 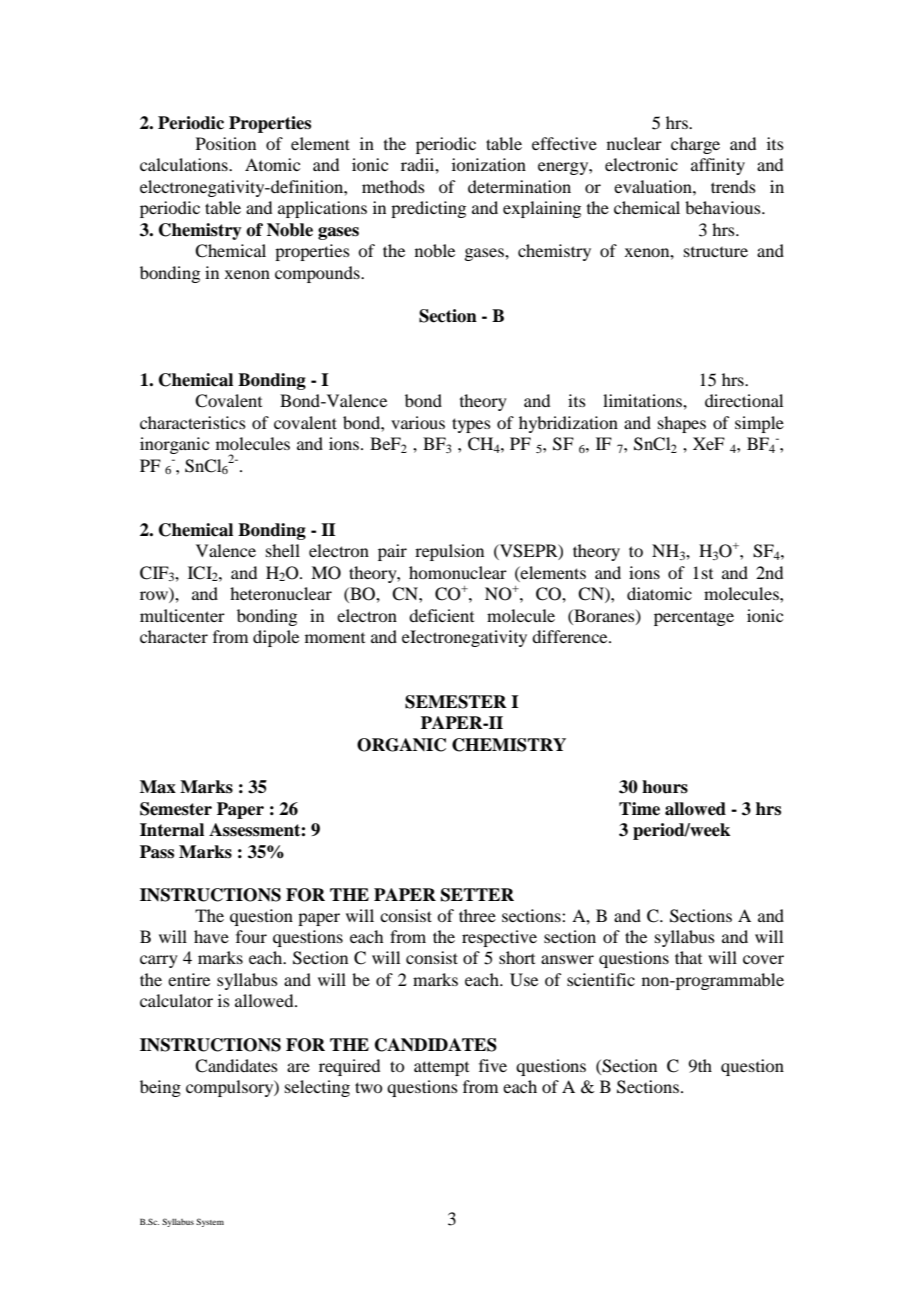 I want to click on dipole, so click(x=276, y=638).
